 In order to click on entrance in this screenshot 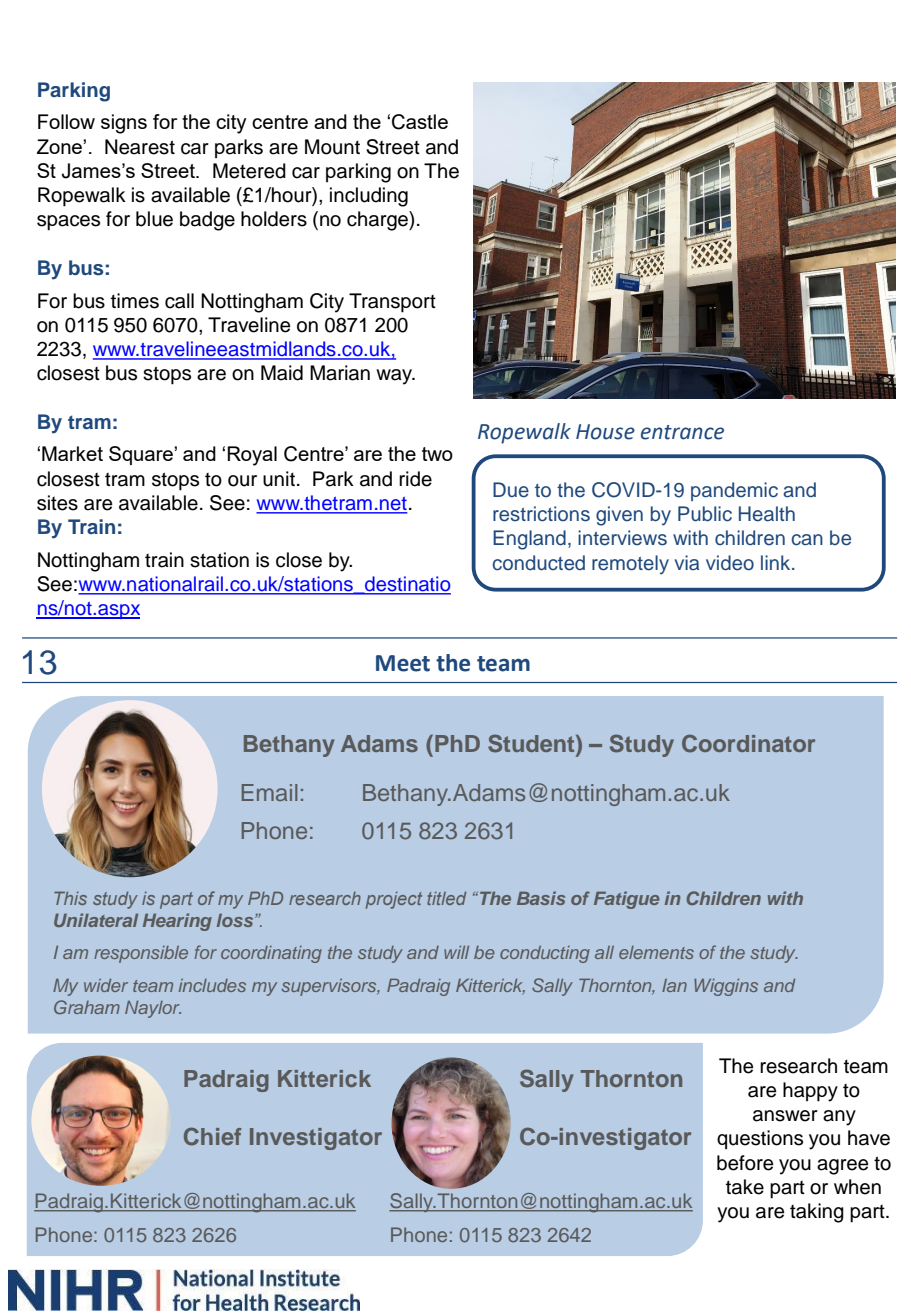, I will do `click(682, 432)`.
